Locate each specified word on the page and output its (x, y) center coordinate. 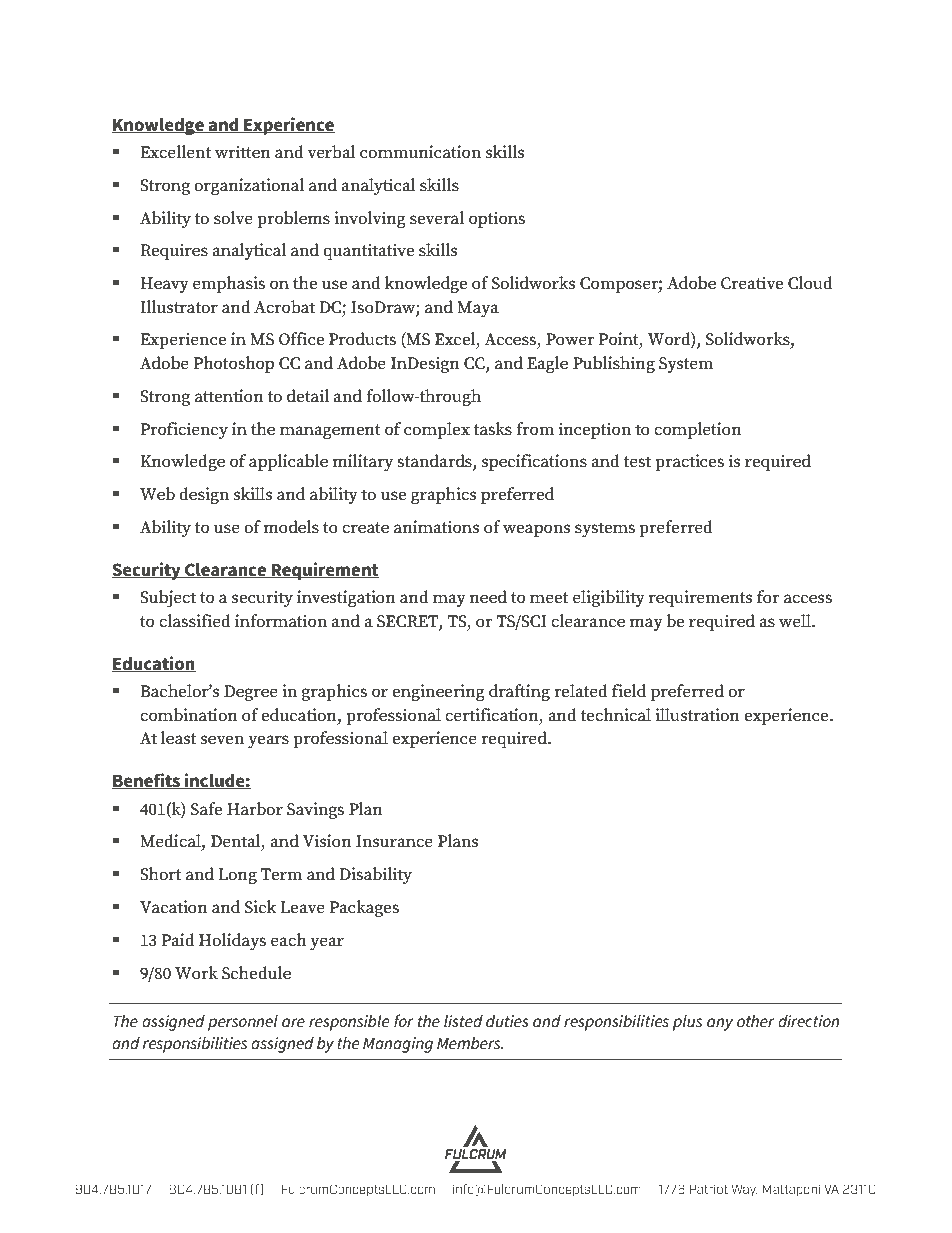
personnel (243, 1023)
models (291, 527)
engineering (438, 692)
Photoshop (233, 364)
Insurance (394, 841)
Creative (752, 283)
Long (237, 876)
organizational (249, 186)
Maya (478, 309)
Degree (251, 693)
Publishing (614, 364)
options (497, 219)
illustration (697, 715)
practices (689, 462)
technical (615, 715)
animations (436, 527)
